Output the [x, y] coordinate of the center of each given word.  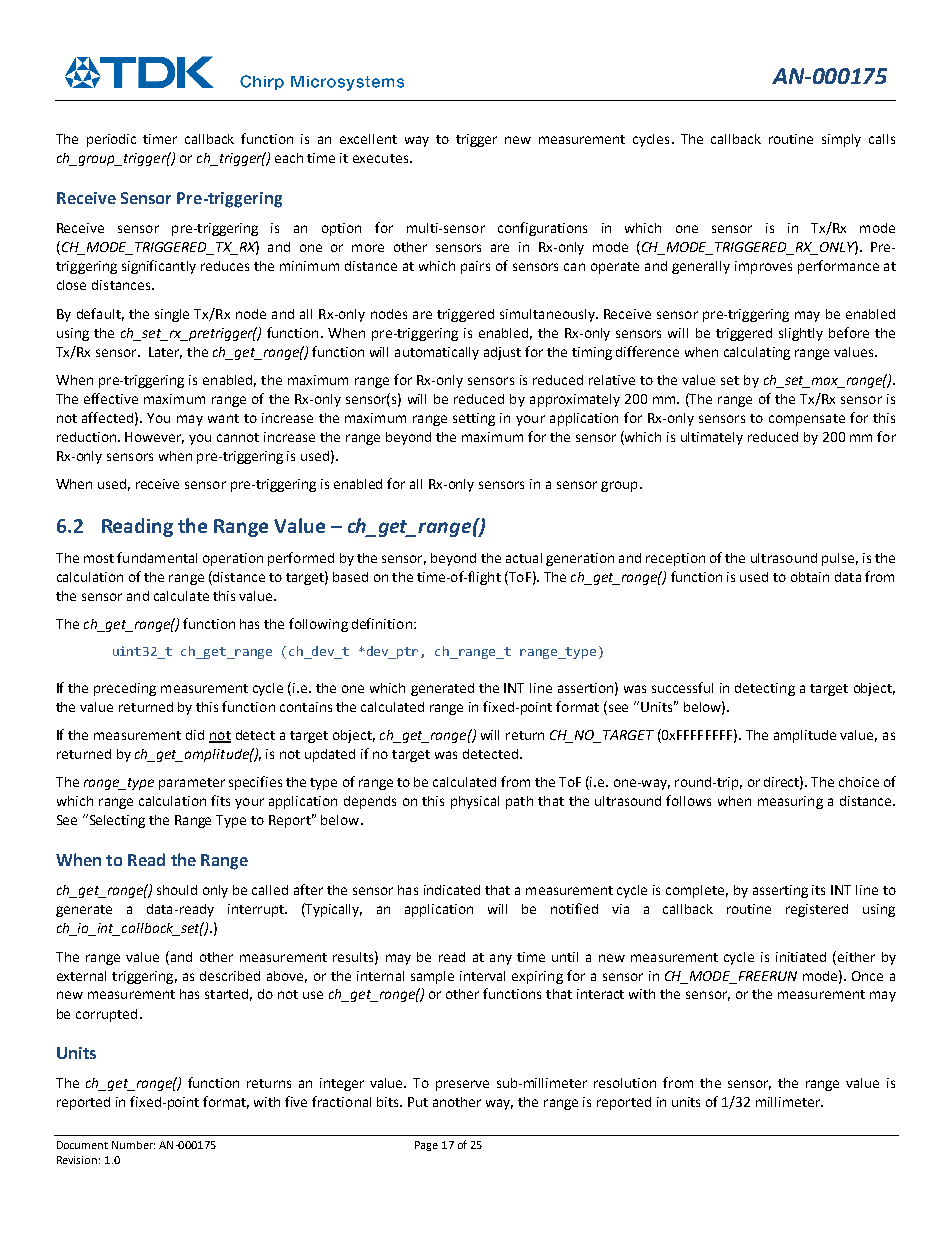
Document [82, 1145]
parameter [192, 784]
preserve [462, 1085]
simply [841, 140]
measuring [790, 802]
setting [474, 419]
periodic [111, 140]
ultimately [712, 438]
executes [382, 158]
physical [475, 802]
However [154, 438]
